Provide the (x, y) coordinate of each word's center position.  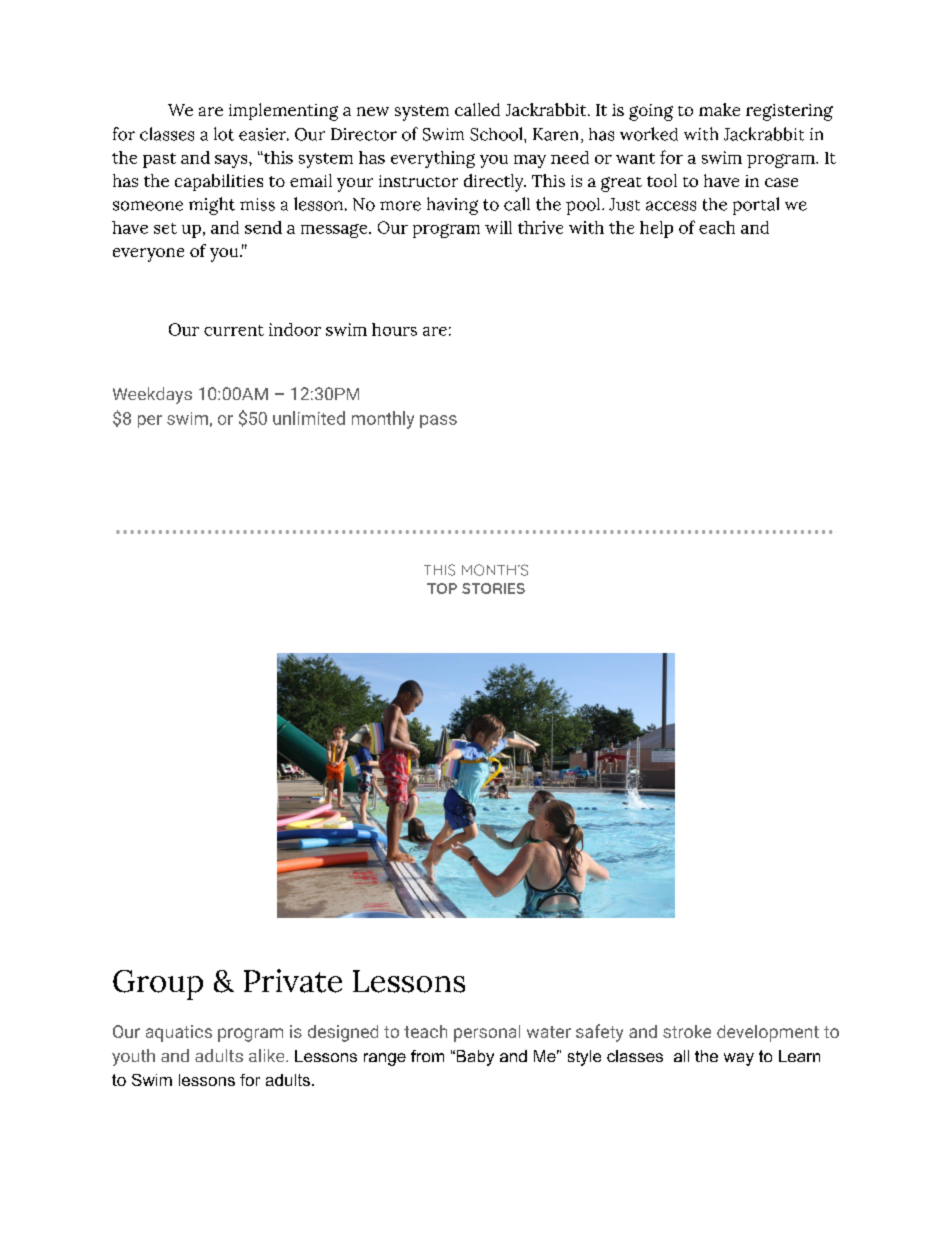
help (656, 229)
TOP (442, 588)
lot (224, 134)
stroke (687, 1031)
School (497, 134)
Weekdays (152, 395)
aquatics (179, 1033)
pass (438, 421)
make (719, 109)
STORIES (493, 588)
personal (487, 1033)
